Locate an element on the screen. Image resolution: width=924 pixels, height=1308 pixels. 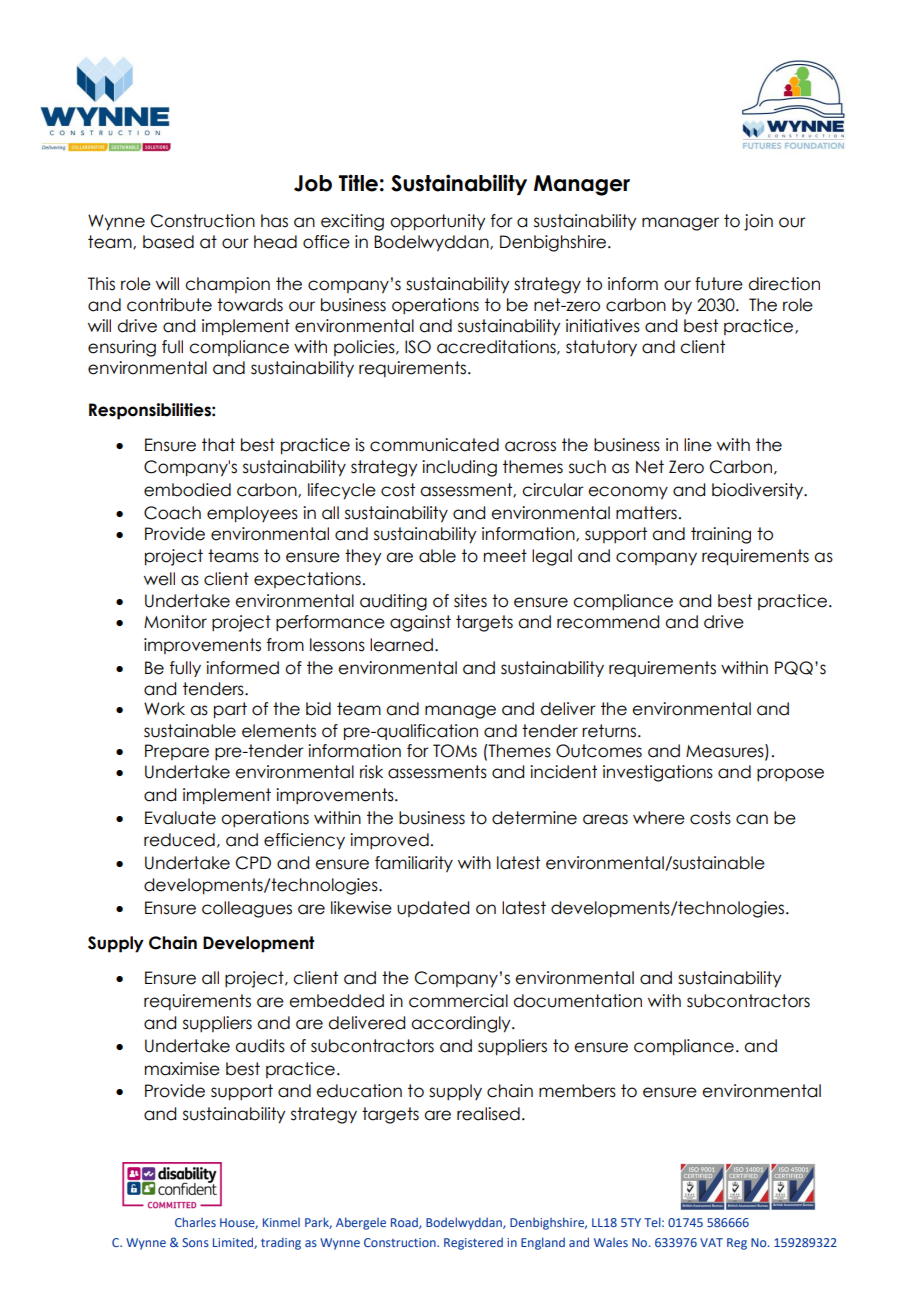
Road is located at coordinates (405, 1223).
